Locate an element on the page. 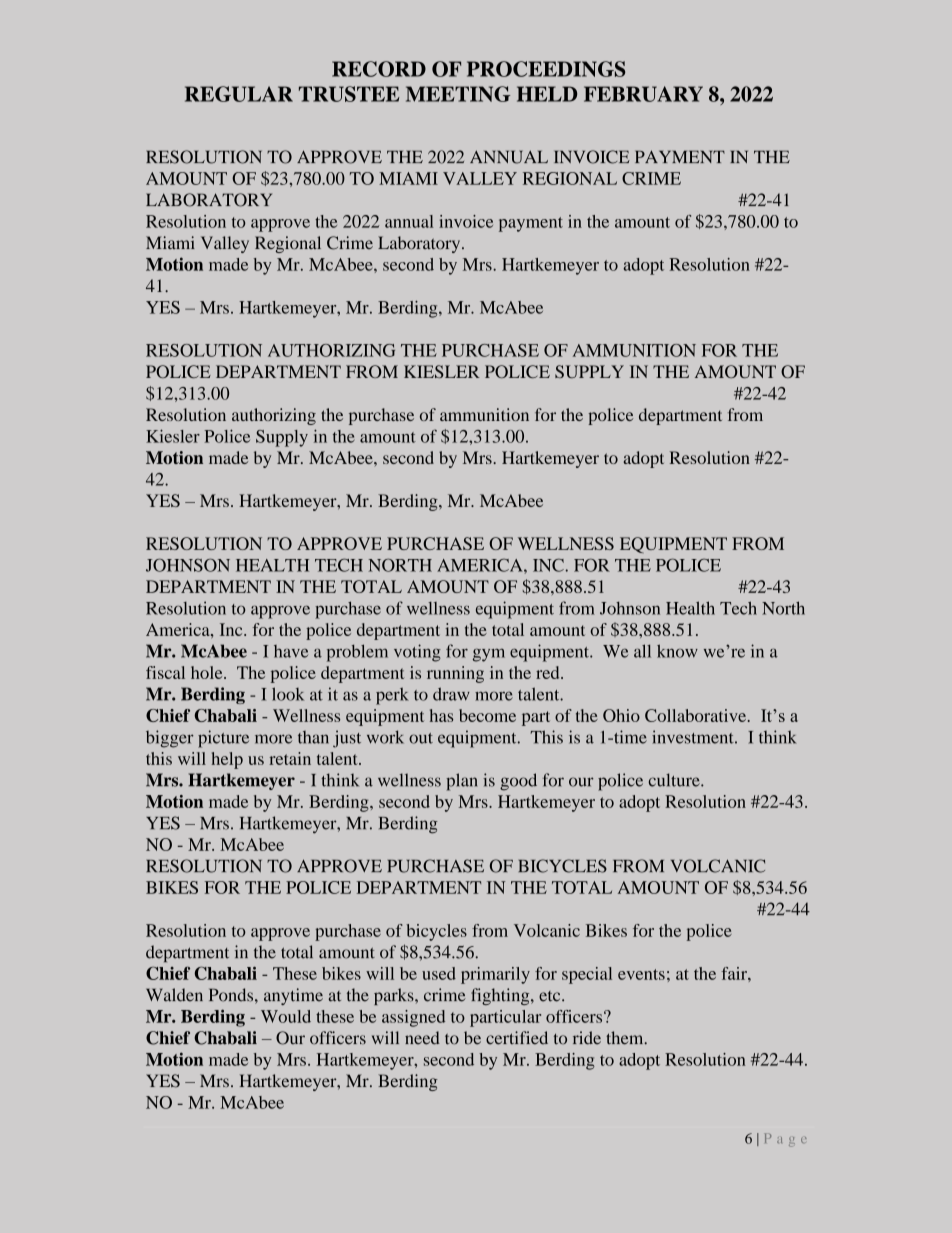  have is located at coordinates (291, 651).
